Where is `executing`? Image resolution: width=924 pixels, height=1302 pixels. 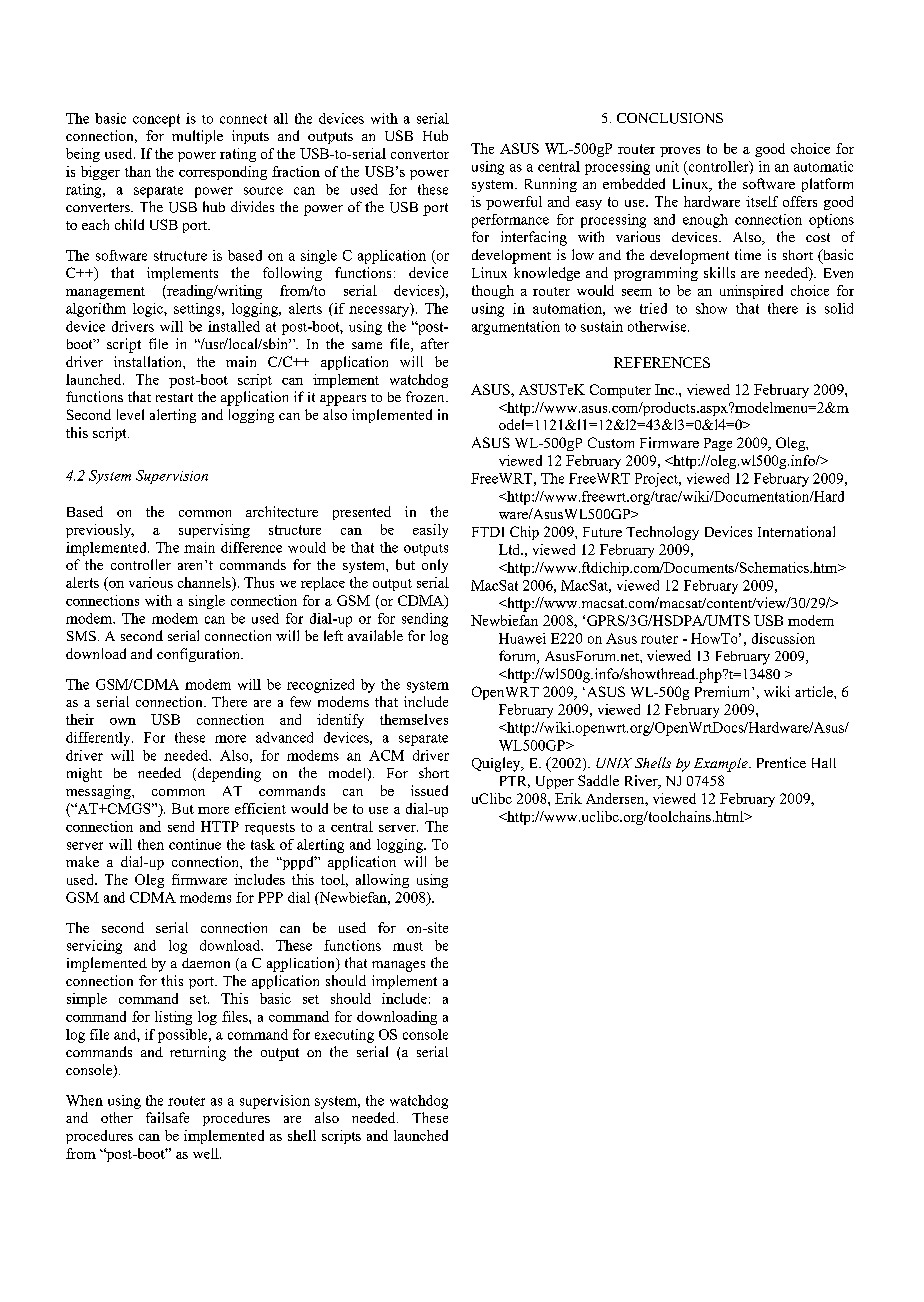 executing is located at coordinates (344, 1036).
